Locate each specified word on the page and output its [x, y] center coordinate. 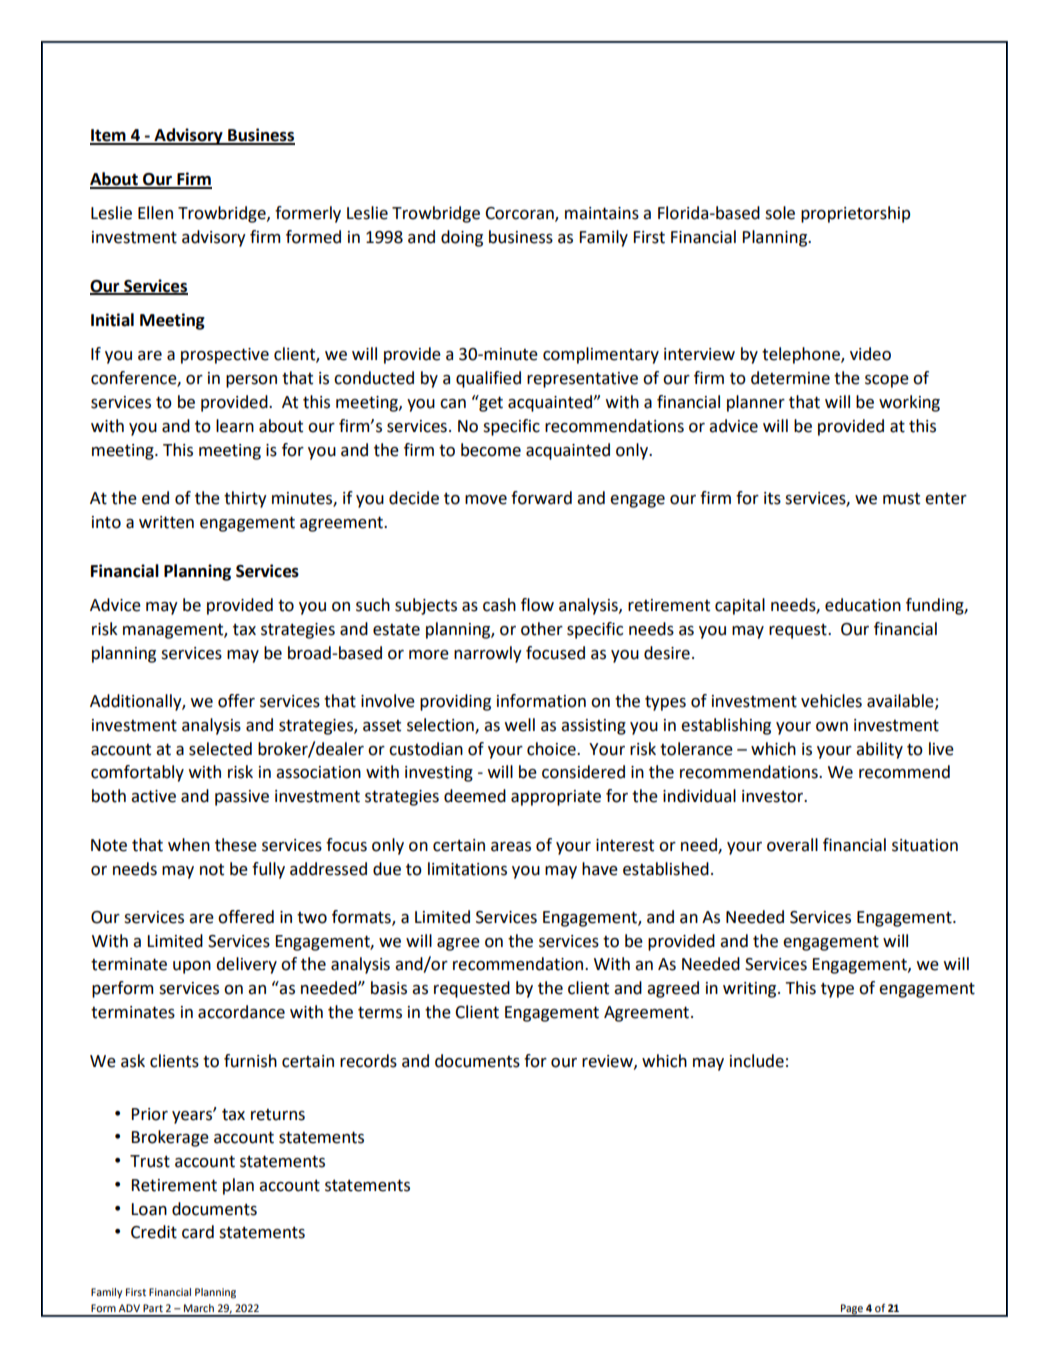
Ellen [155, 213]
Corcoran [520, 214]
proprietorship [855, 214]
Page [852, 1310]
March [199, 1308]
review [608, 1062]
